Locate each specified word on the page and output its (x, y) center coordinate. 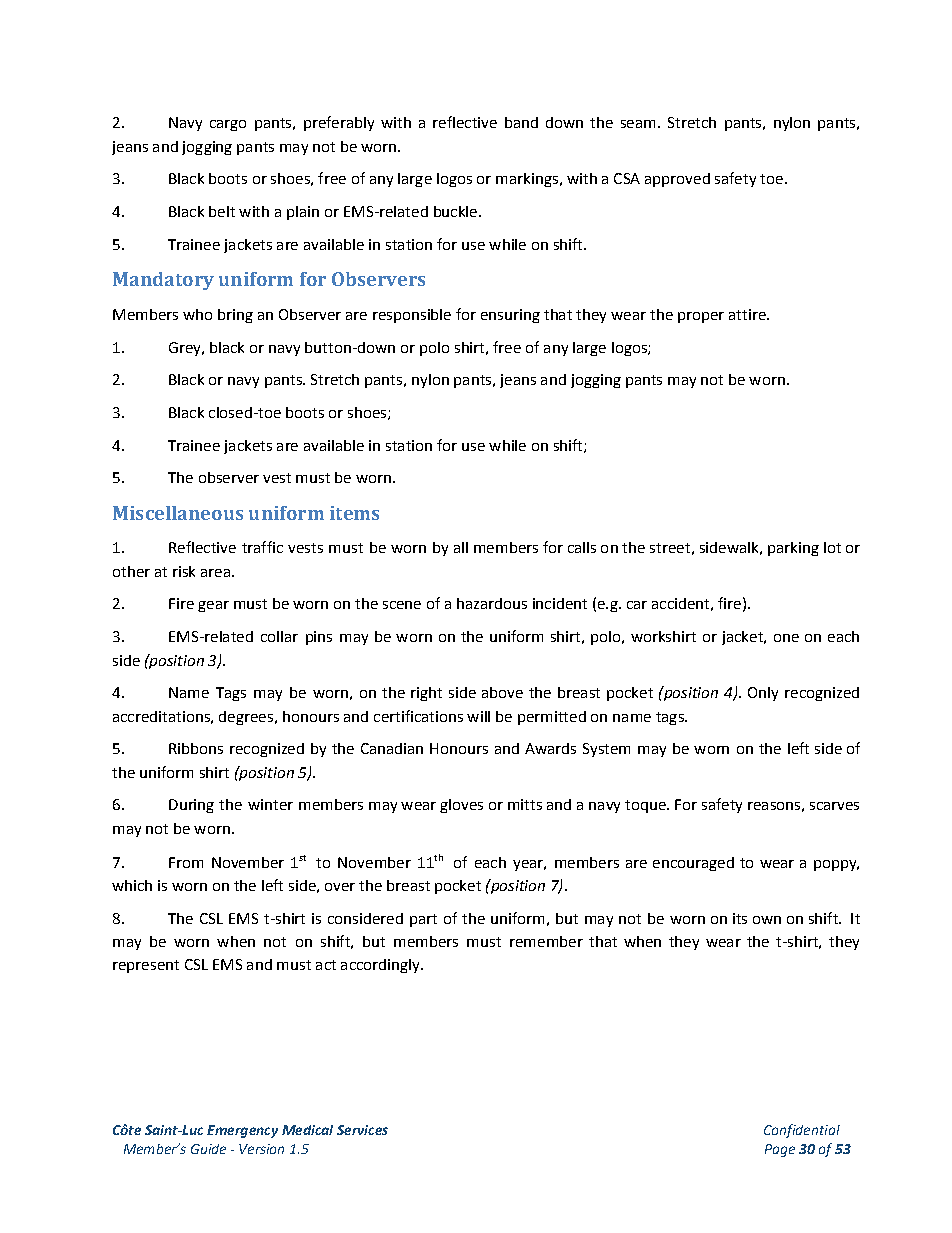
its (740, 918)
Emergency (242, 1131)
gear (213, 606)
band (521, 122)
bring (235, 316)
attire (748, 314)
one (786, 638)
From (186, 862)
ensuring (510, 316)
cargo (228, 125)
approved (677, 180)
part (423, 920)
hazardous (492, 603)
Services (362, 1130)
